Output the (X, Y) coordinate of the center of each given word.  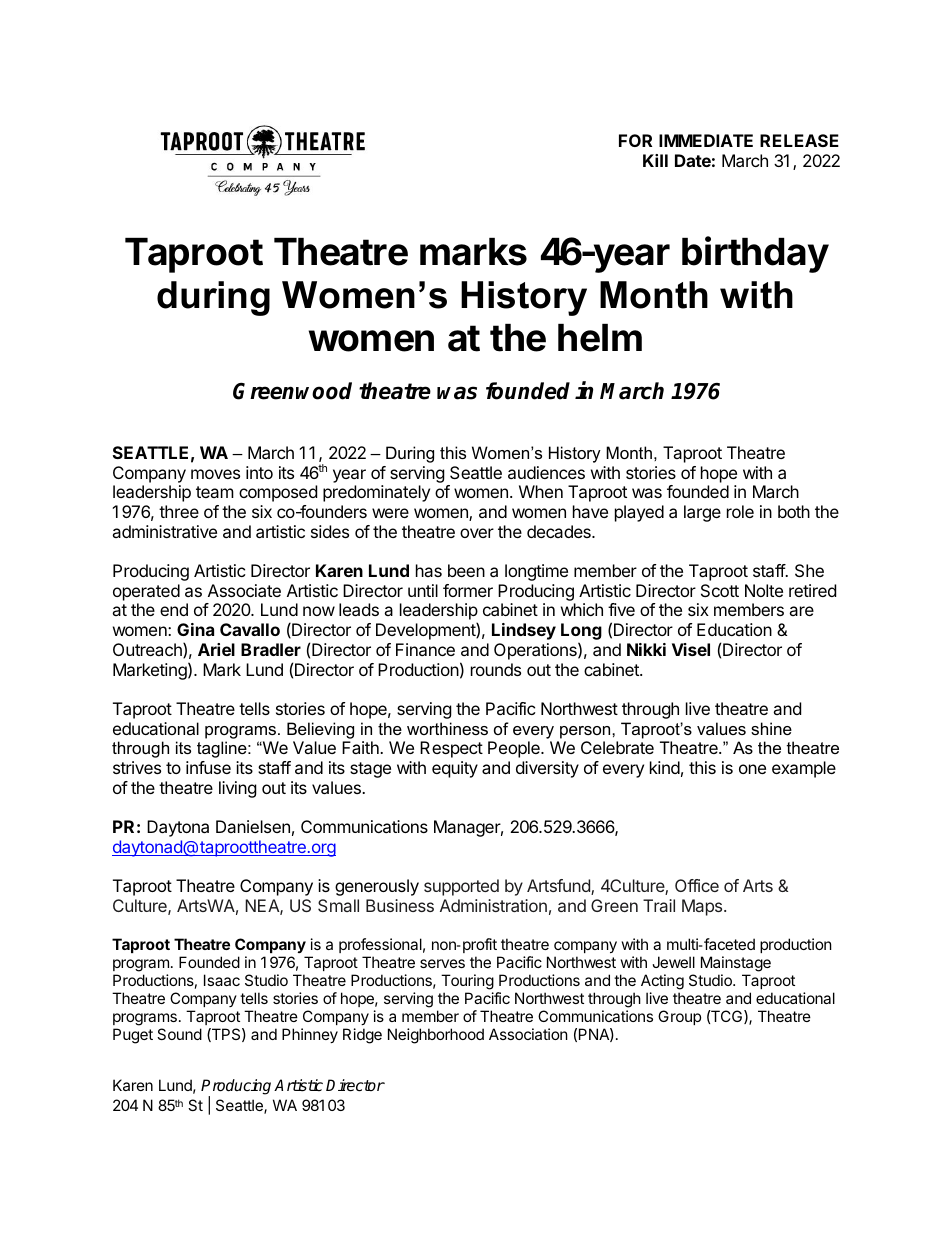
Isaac (222, 980)
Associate (244, 590)
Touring (467, 982)
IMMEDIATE (706, 140)
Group (679, 1017)
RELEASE (799, 140)
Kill (655, 160)
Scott (720, 590)
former (468, 590)
